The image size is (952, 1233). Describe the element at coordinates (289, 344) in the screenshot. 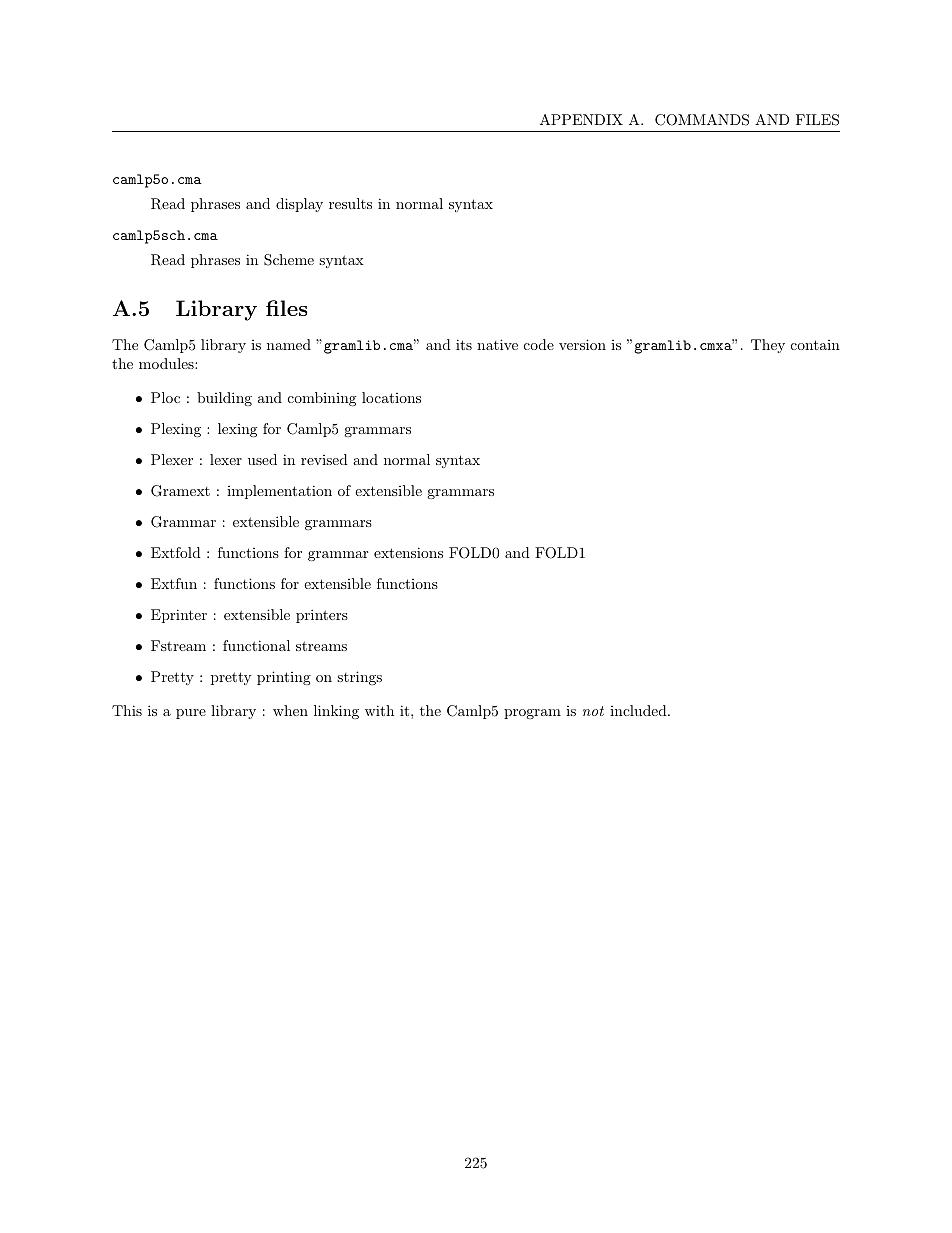

I see `named` at that location.
